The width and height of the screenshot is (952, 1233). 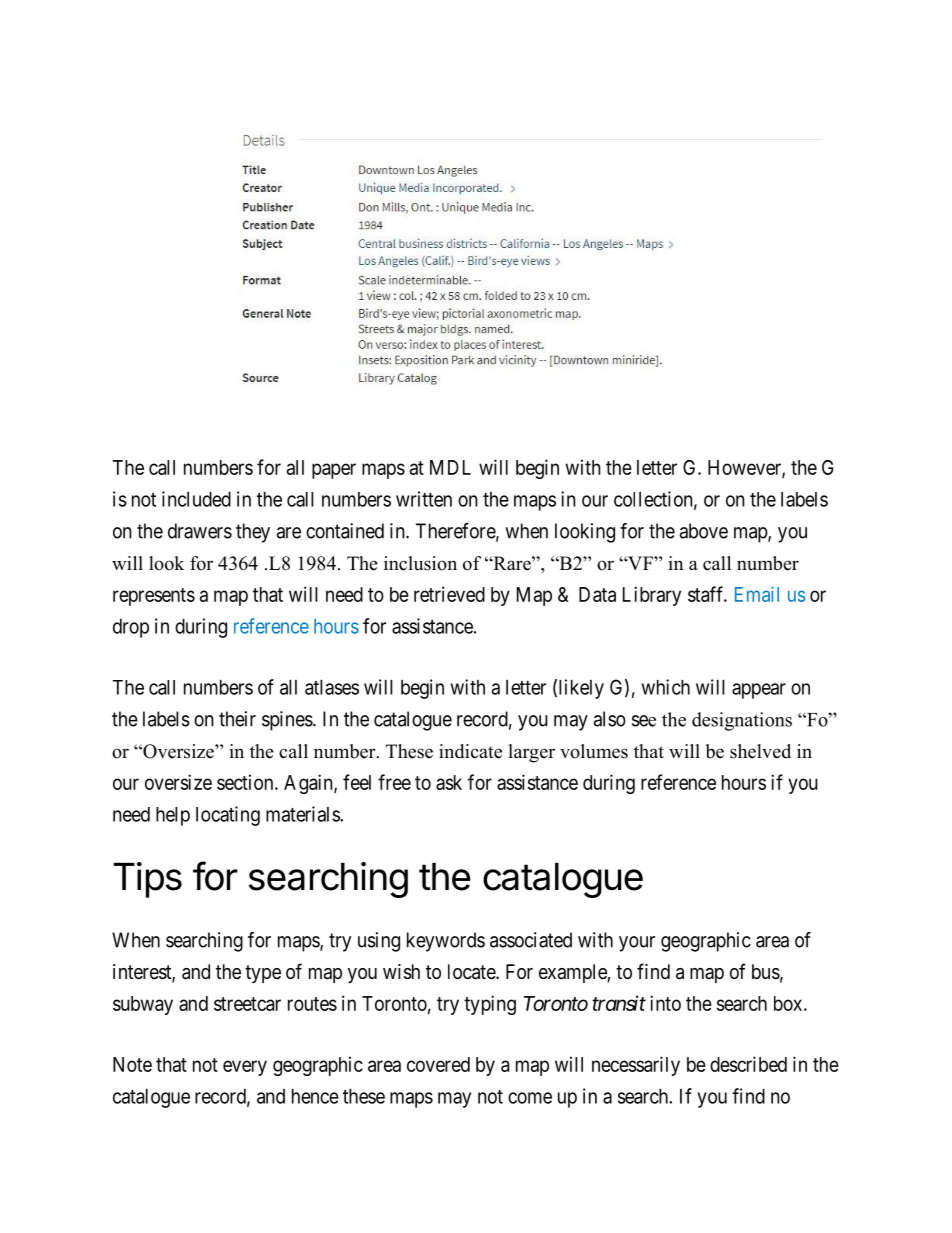 I want to click on above, so click(x=704, y=531).
